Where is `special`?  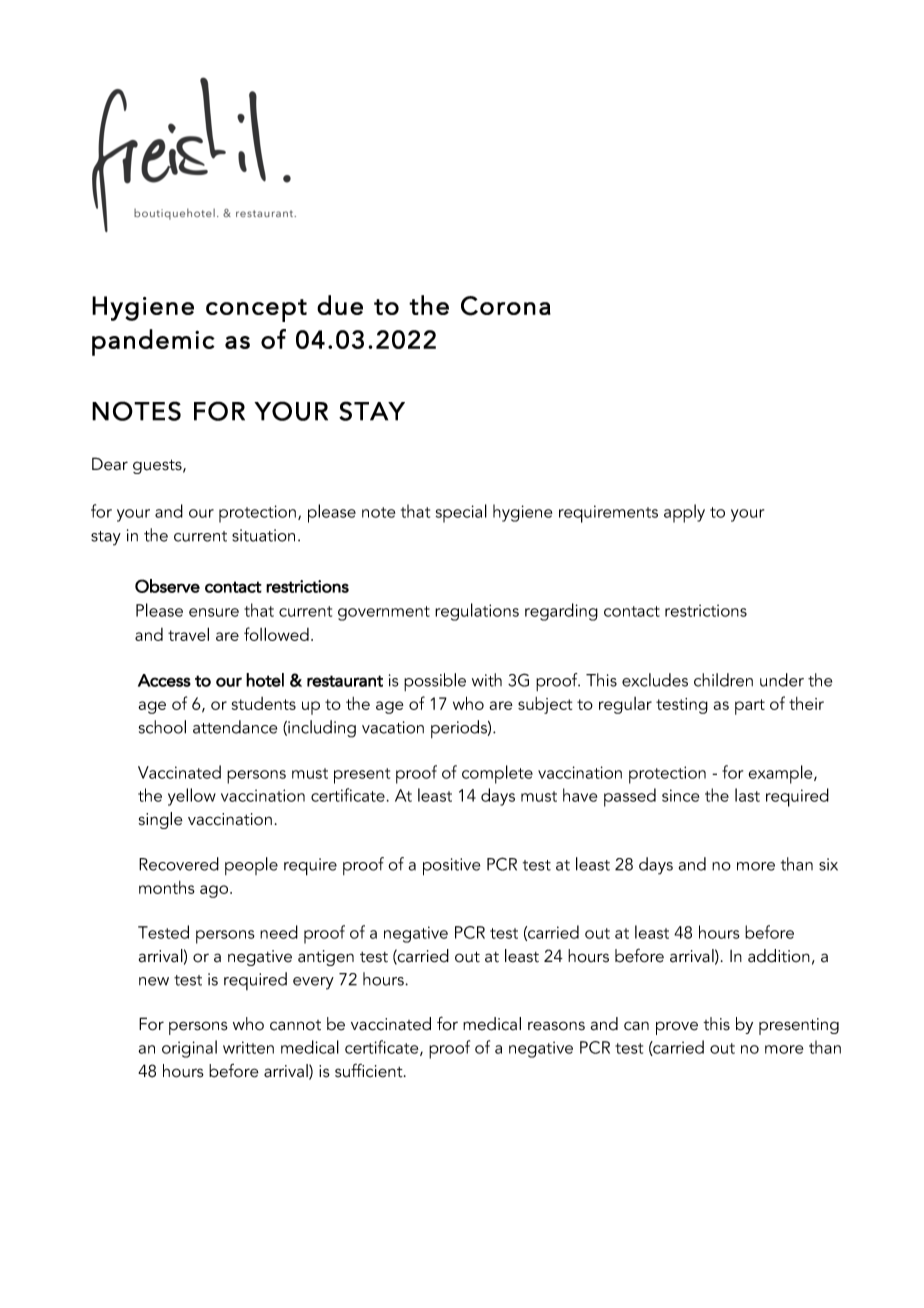
special is located at coordinates (461, 513).
